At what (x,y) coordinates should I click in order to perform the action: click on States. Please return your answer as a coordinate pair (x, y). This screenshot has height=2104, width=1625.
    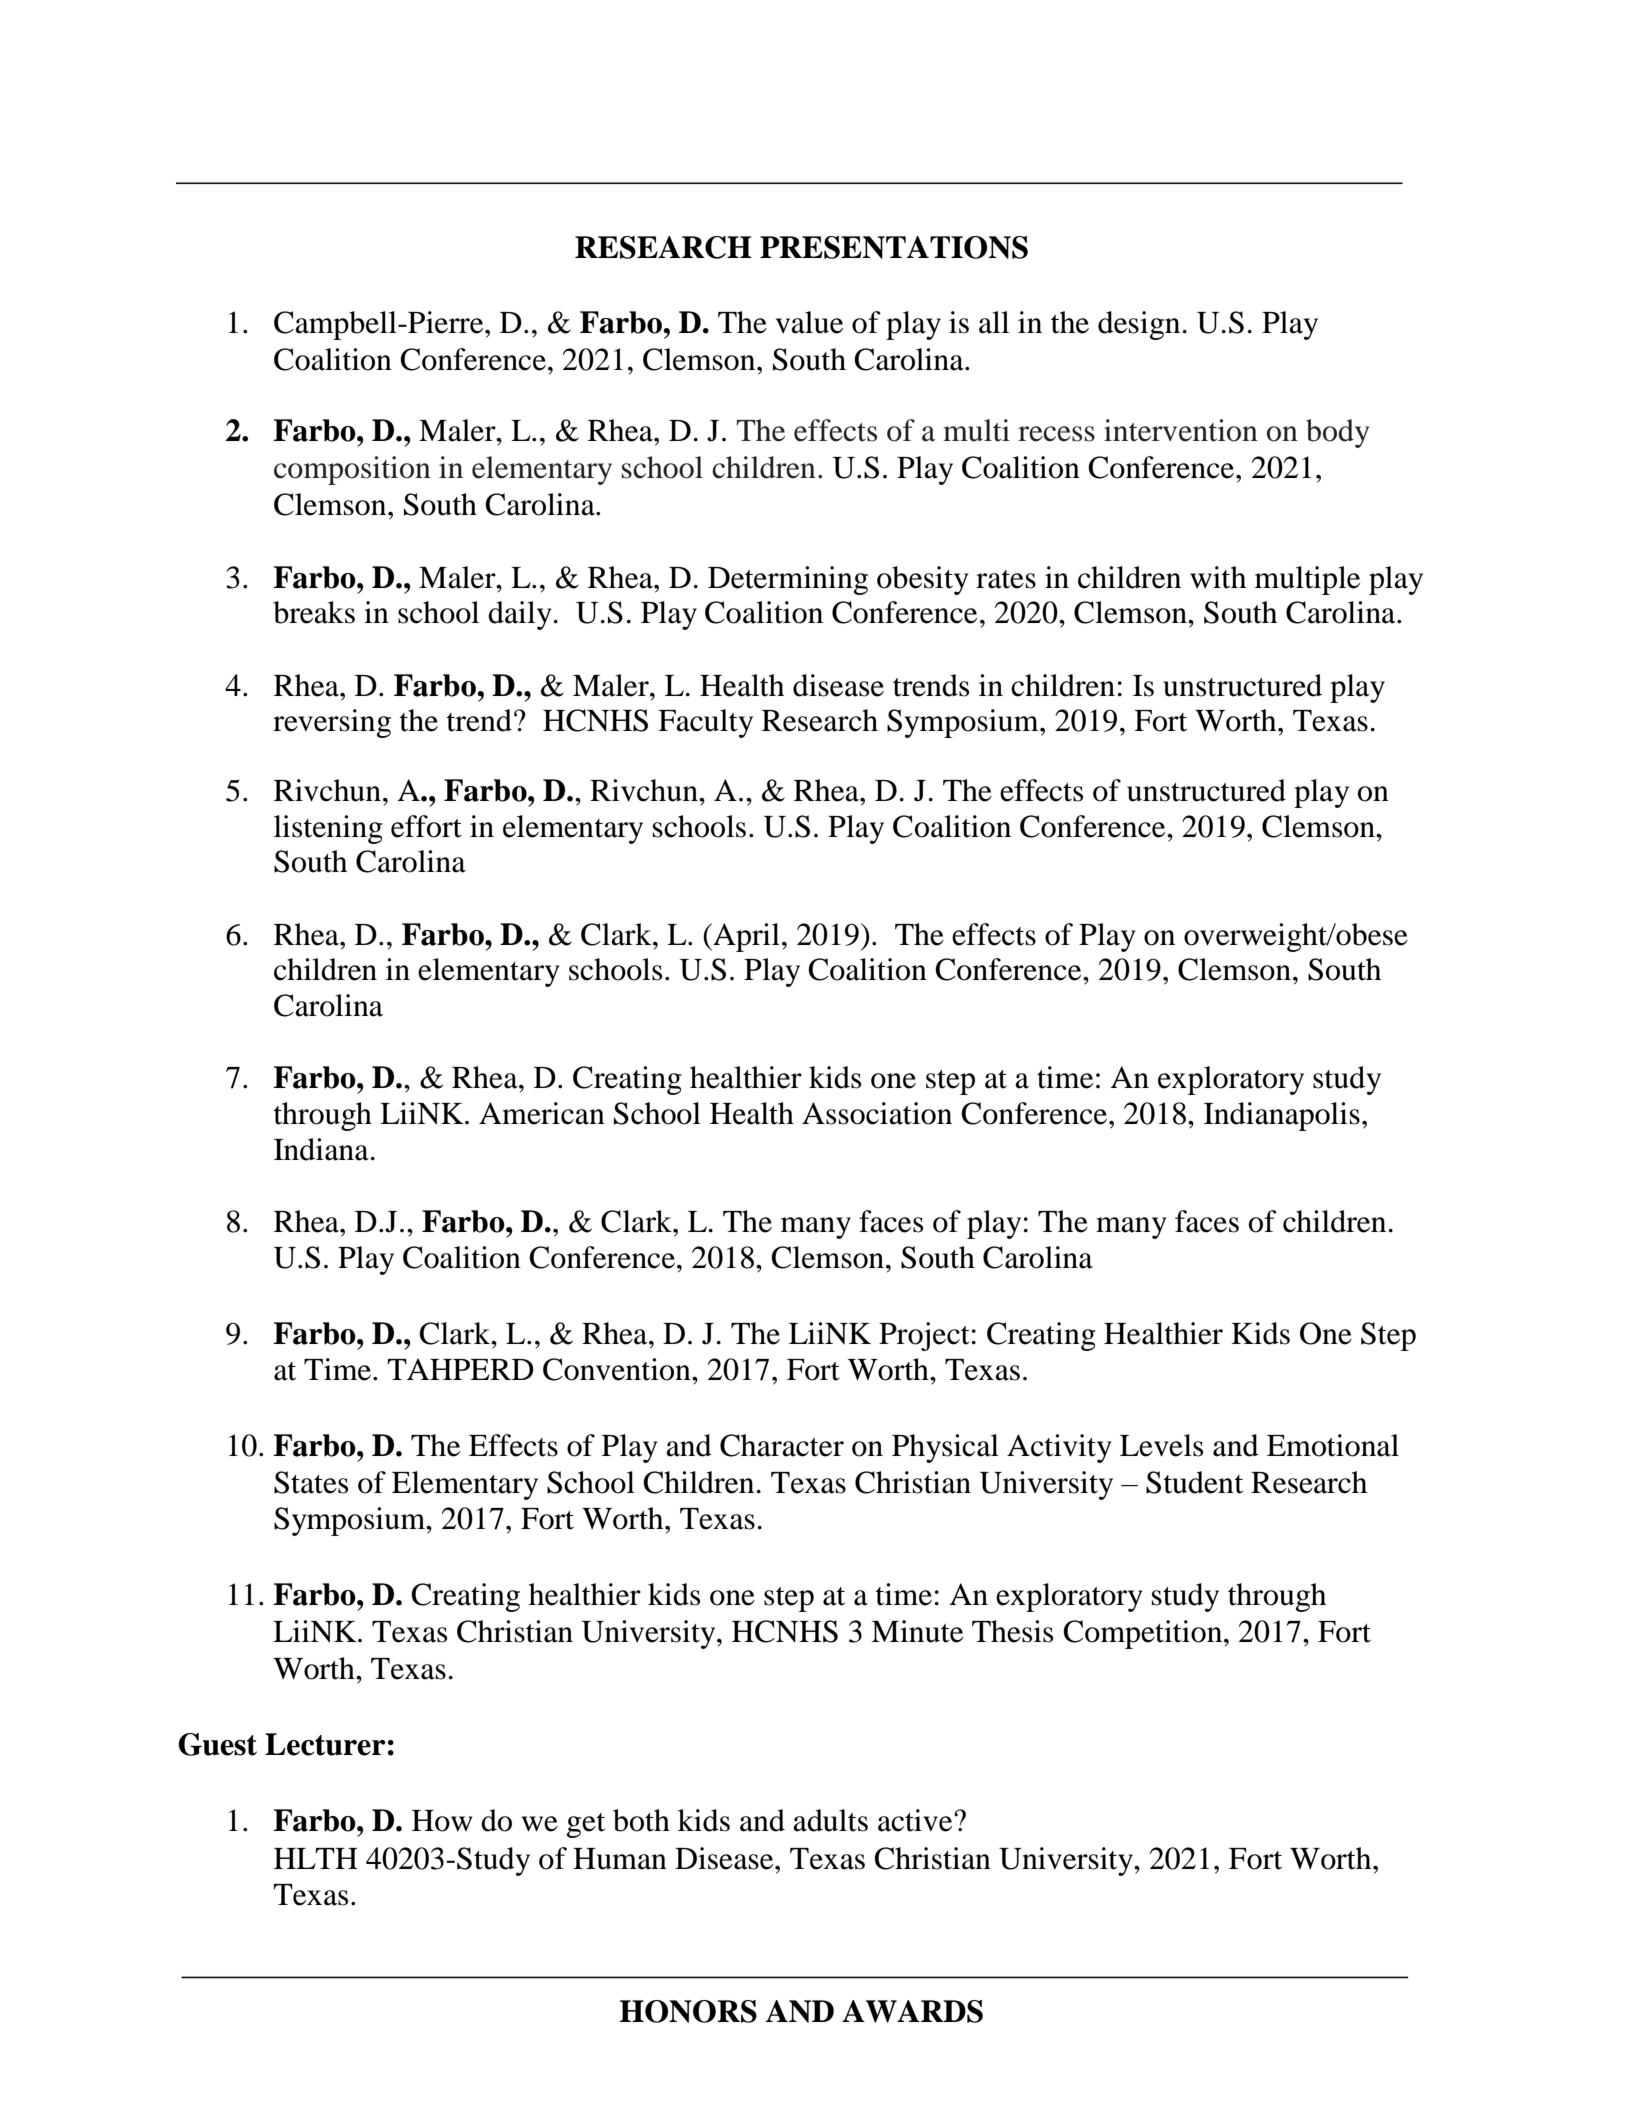
    Looking at the image, I should click on (311, 1482).
